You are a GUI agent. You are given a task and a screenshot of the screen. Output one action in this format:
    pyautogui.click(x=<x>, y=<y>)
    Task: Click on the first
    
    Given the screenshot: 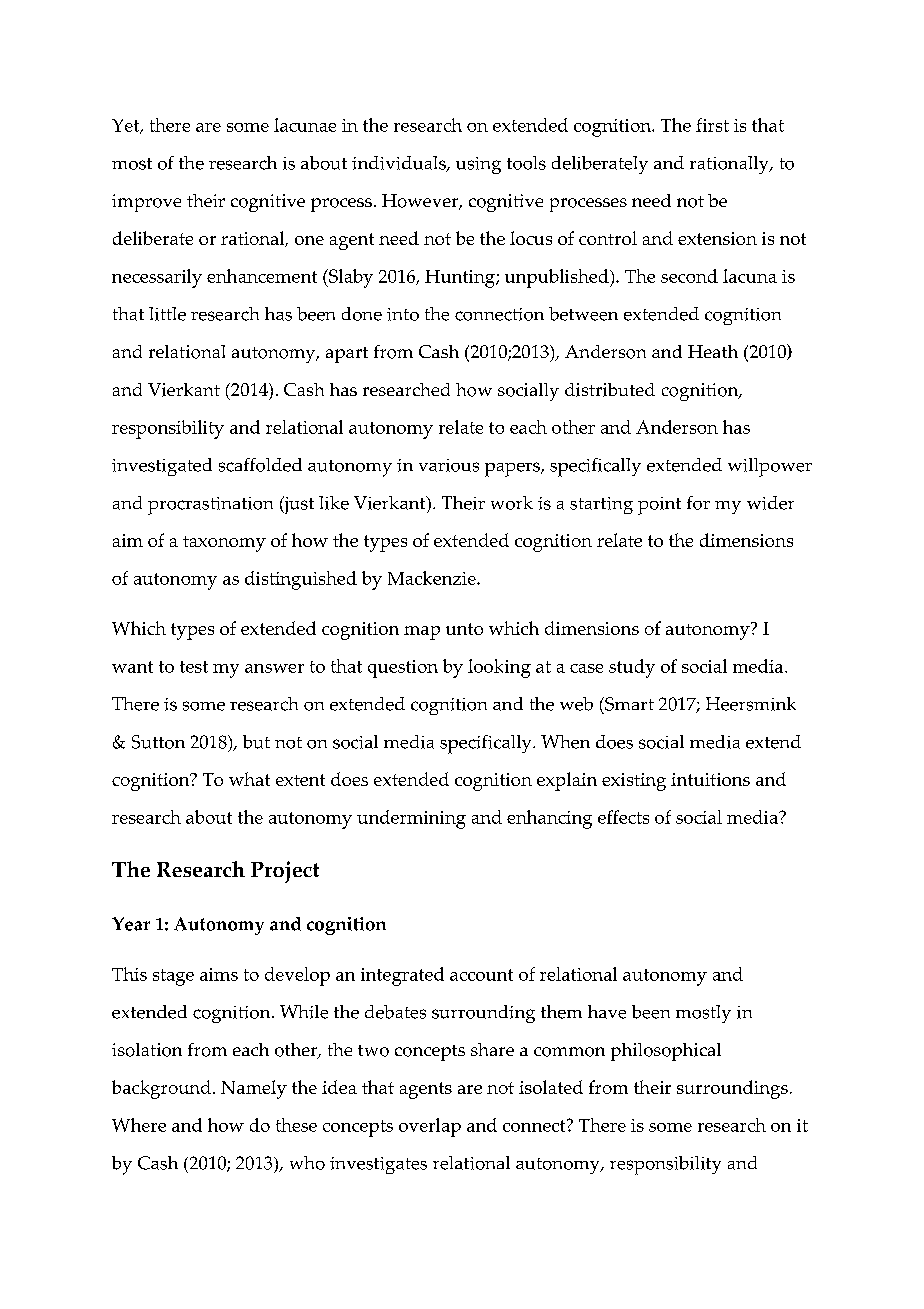 What is the action you would take?
    pyautogui.click(x=712, y=125)
